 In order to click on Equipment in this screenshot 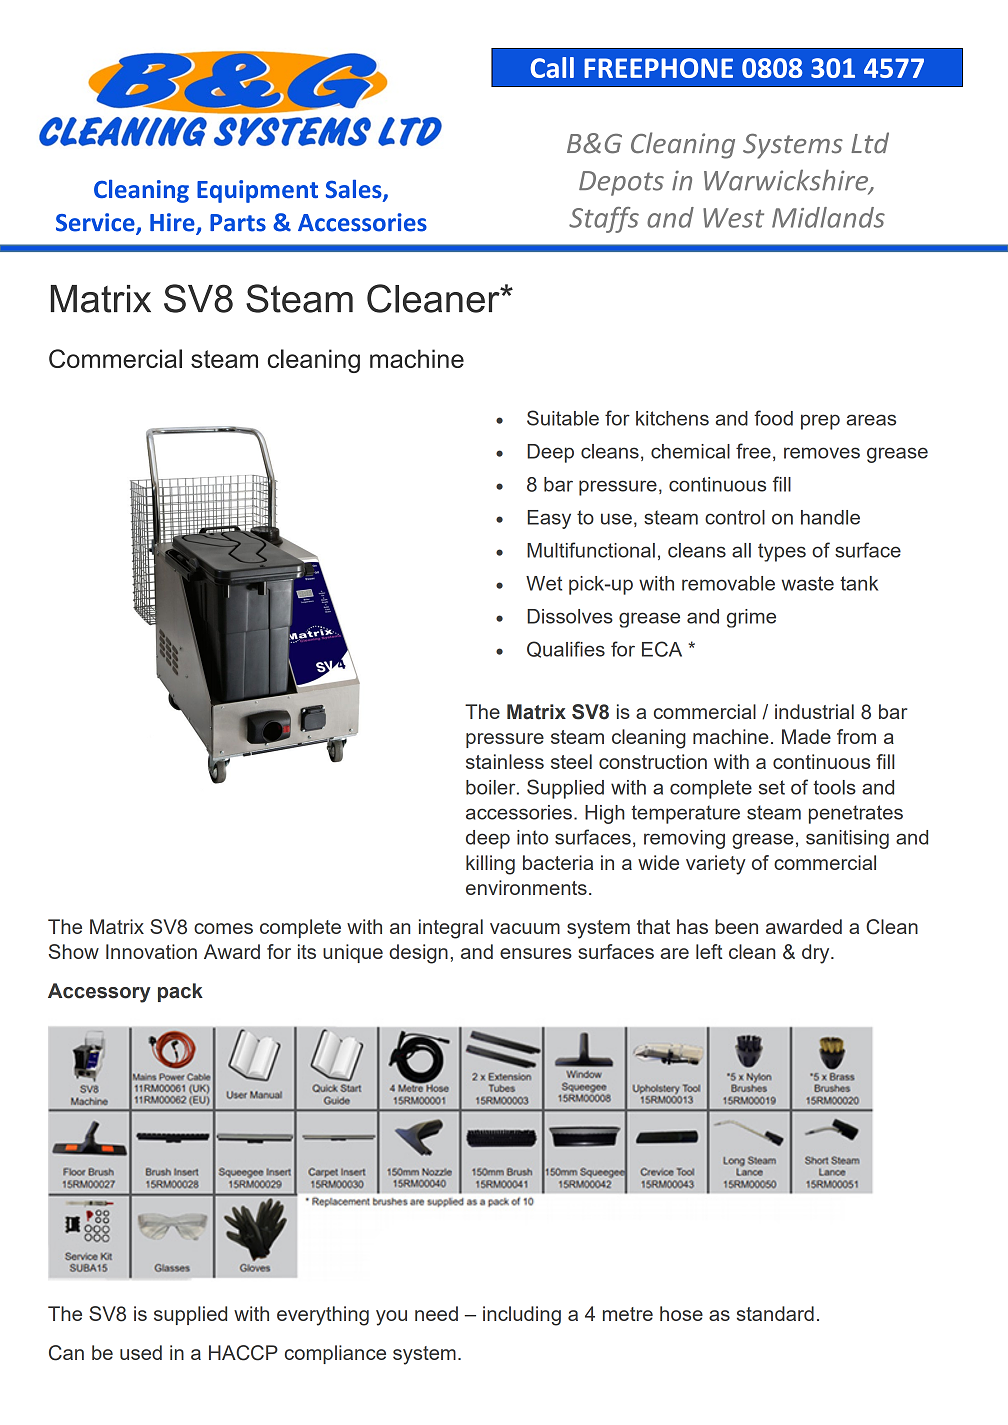, I will do `click(257, 191)`.
